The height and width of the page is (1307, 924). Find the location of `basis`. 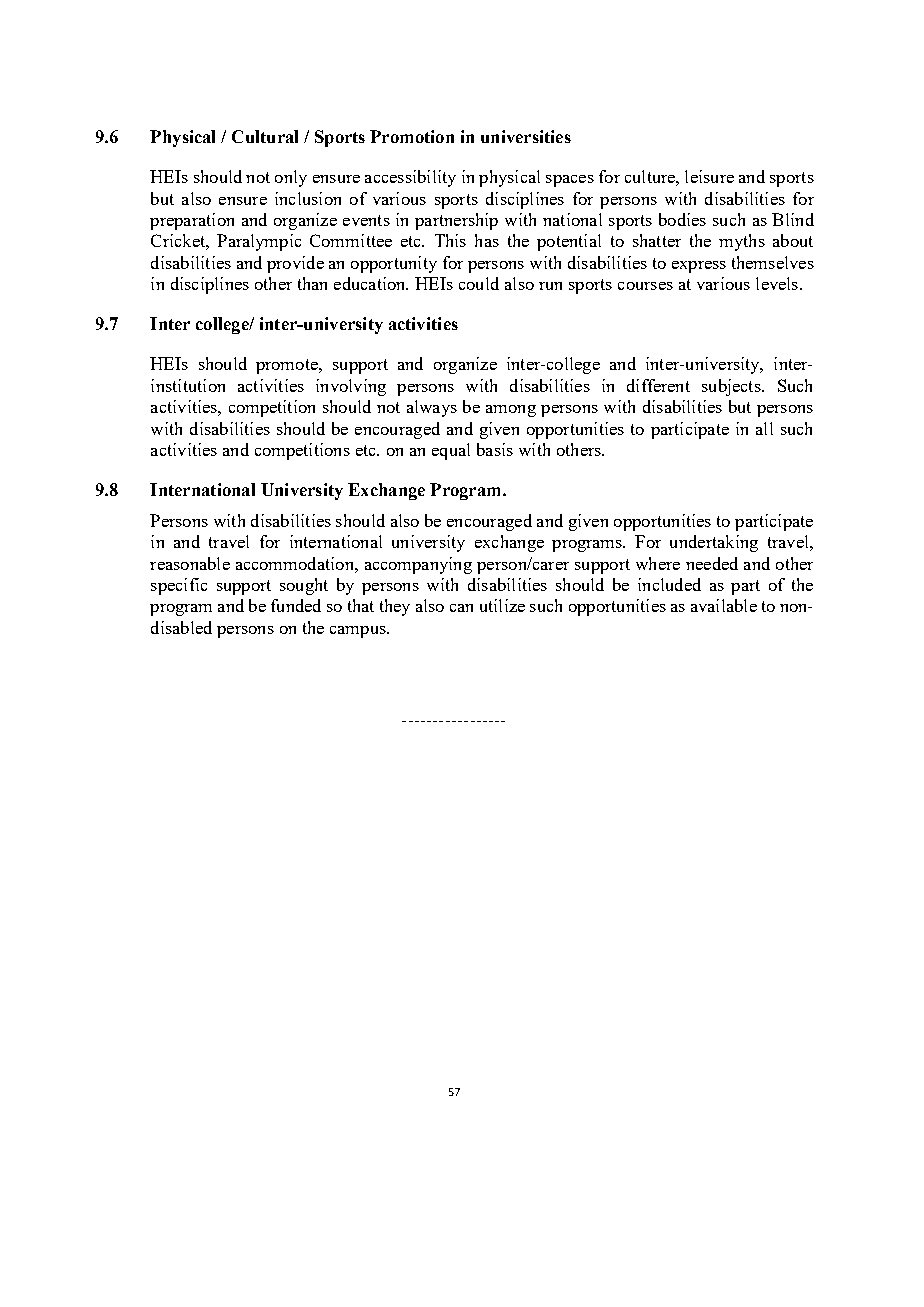

basis is located at coordinates (495, 449).
